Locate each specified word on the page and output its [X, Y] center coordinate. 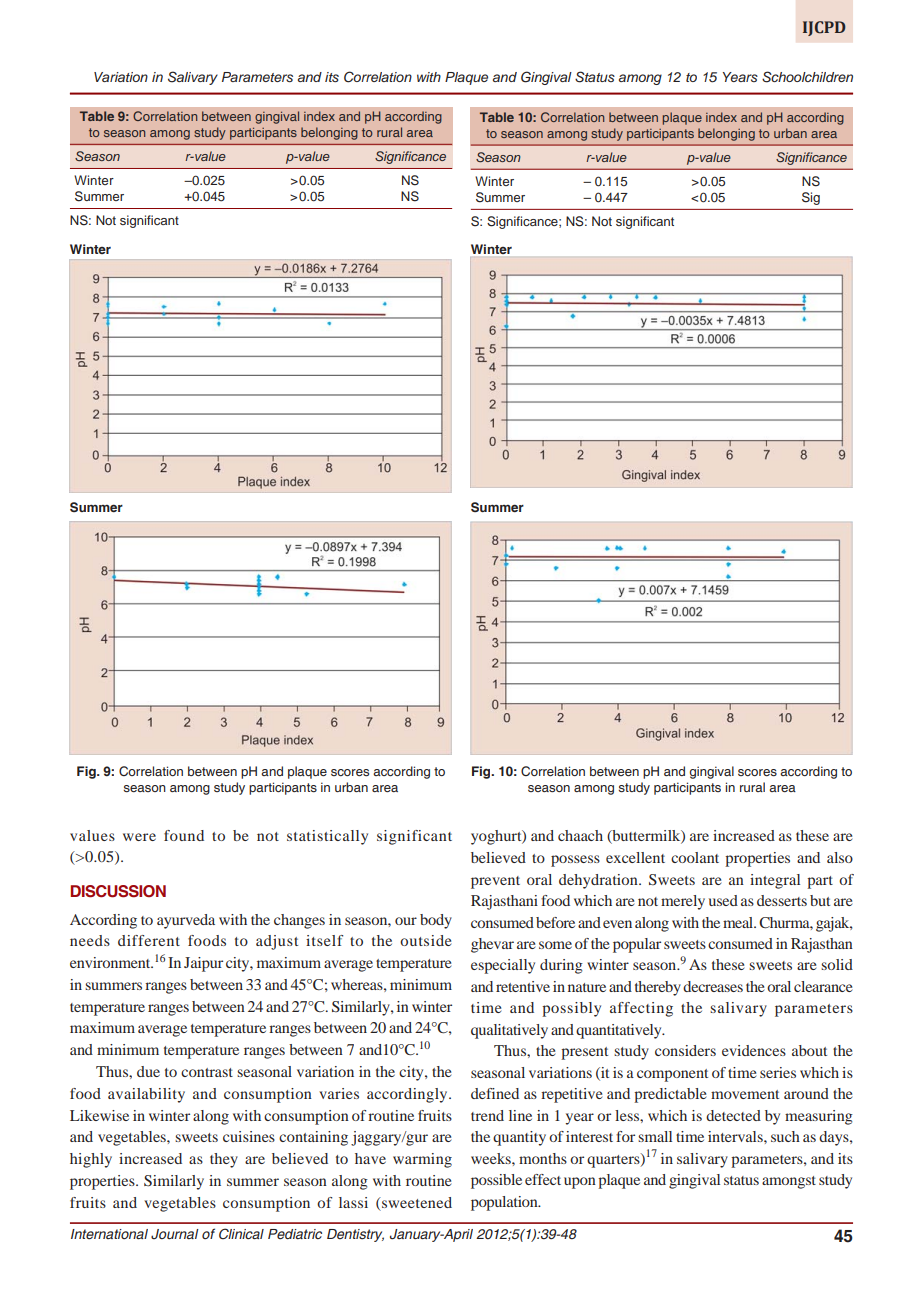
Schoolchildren [807, 77]
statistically [327, 837]
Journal [175, 1234]
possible [496, 1181]
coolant [695, 857]
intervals [736, 1136]
